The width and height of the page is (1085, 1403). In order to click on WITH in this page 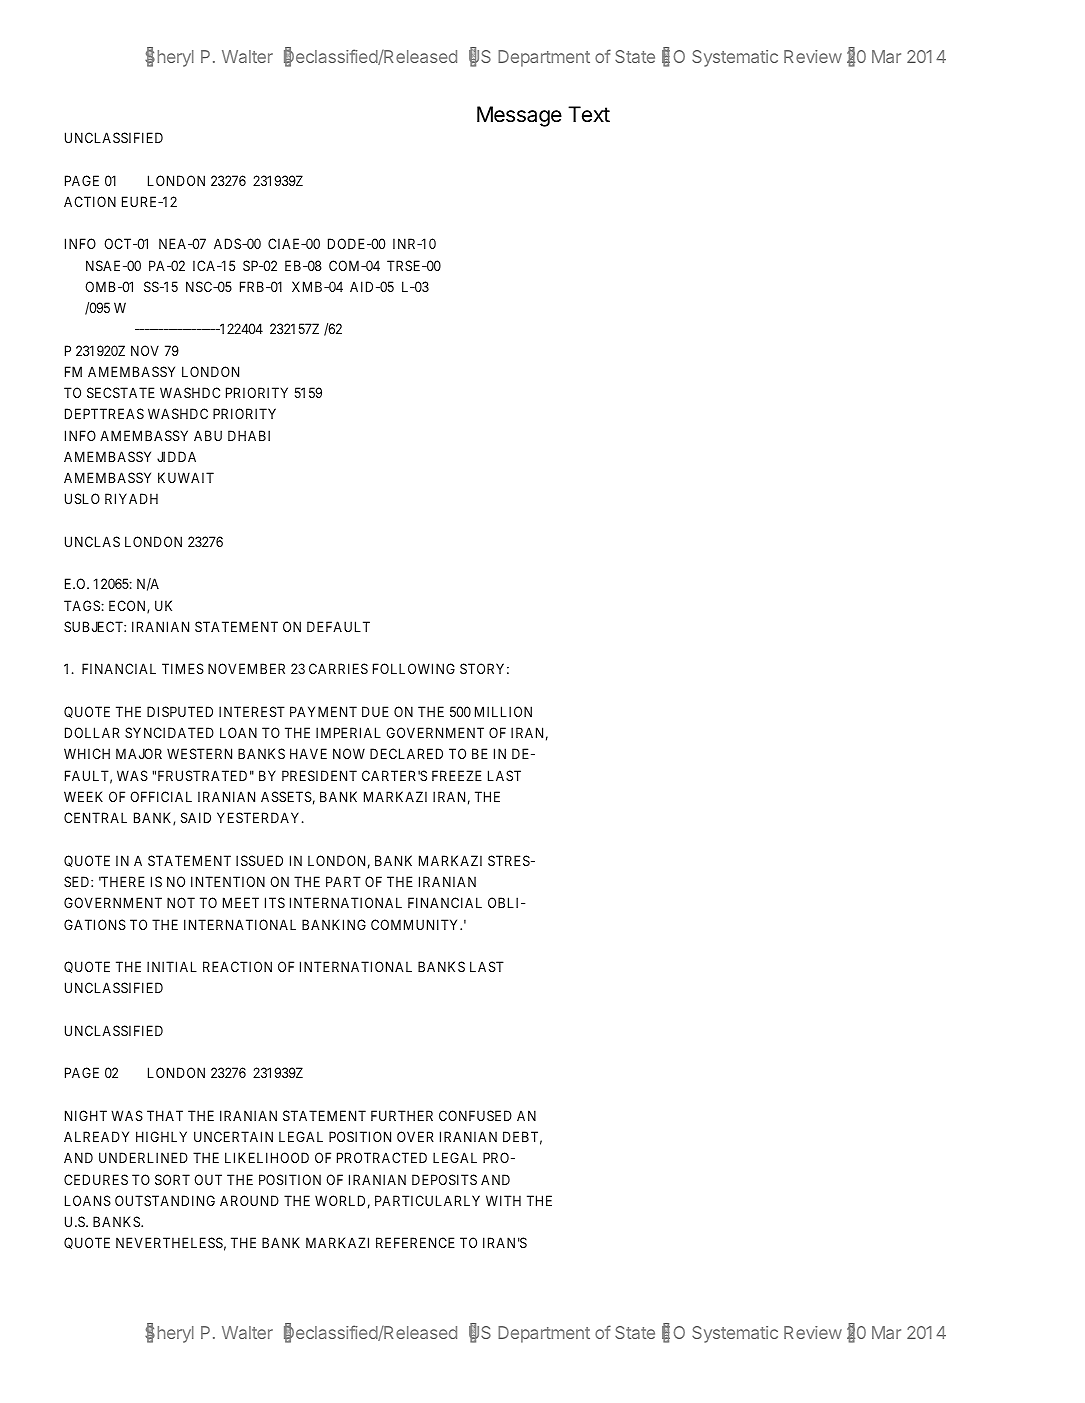, I will do `click(503, 1200)`.
